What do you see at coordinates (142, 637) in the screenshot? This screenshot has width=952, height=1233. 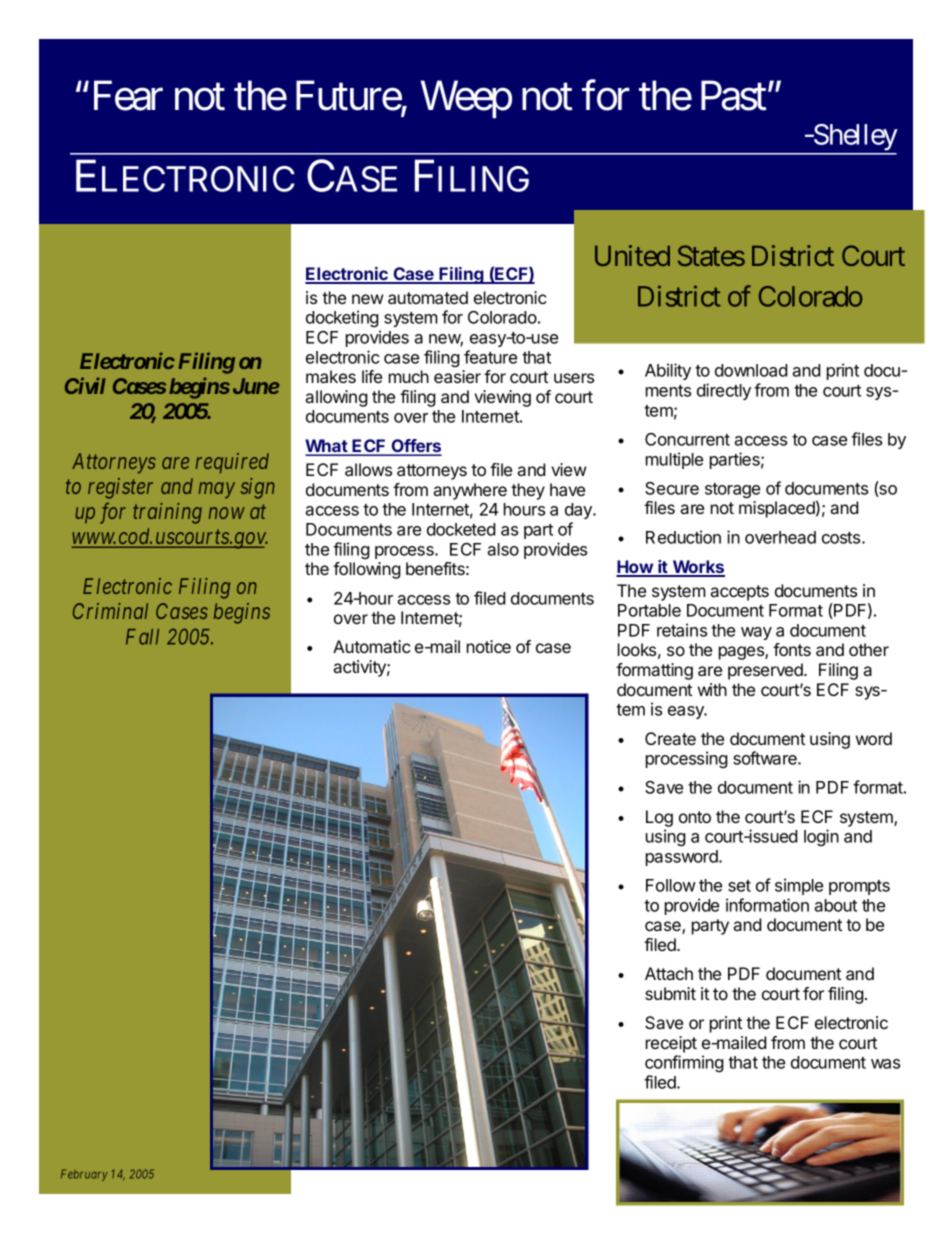 I see `Fall` at bounding box center [142, 637].
